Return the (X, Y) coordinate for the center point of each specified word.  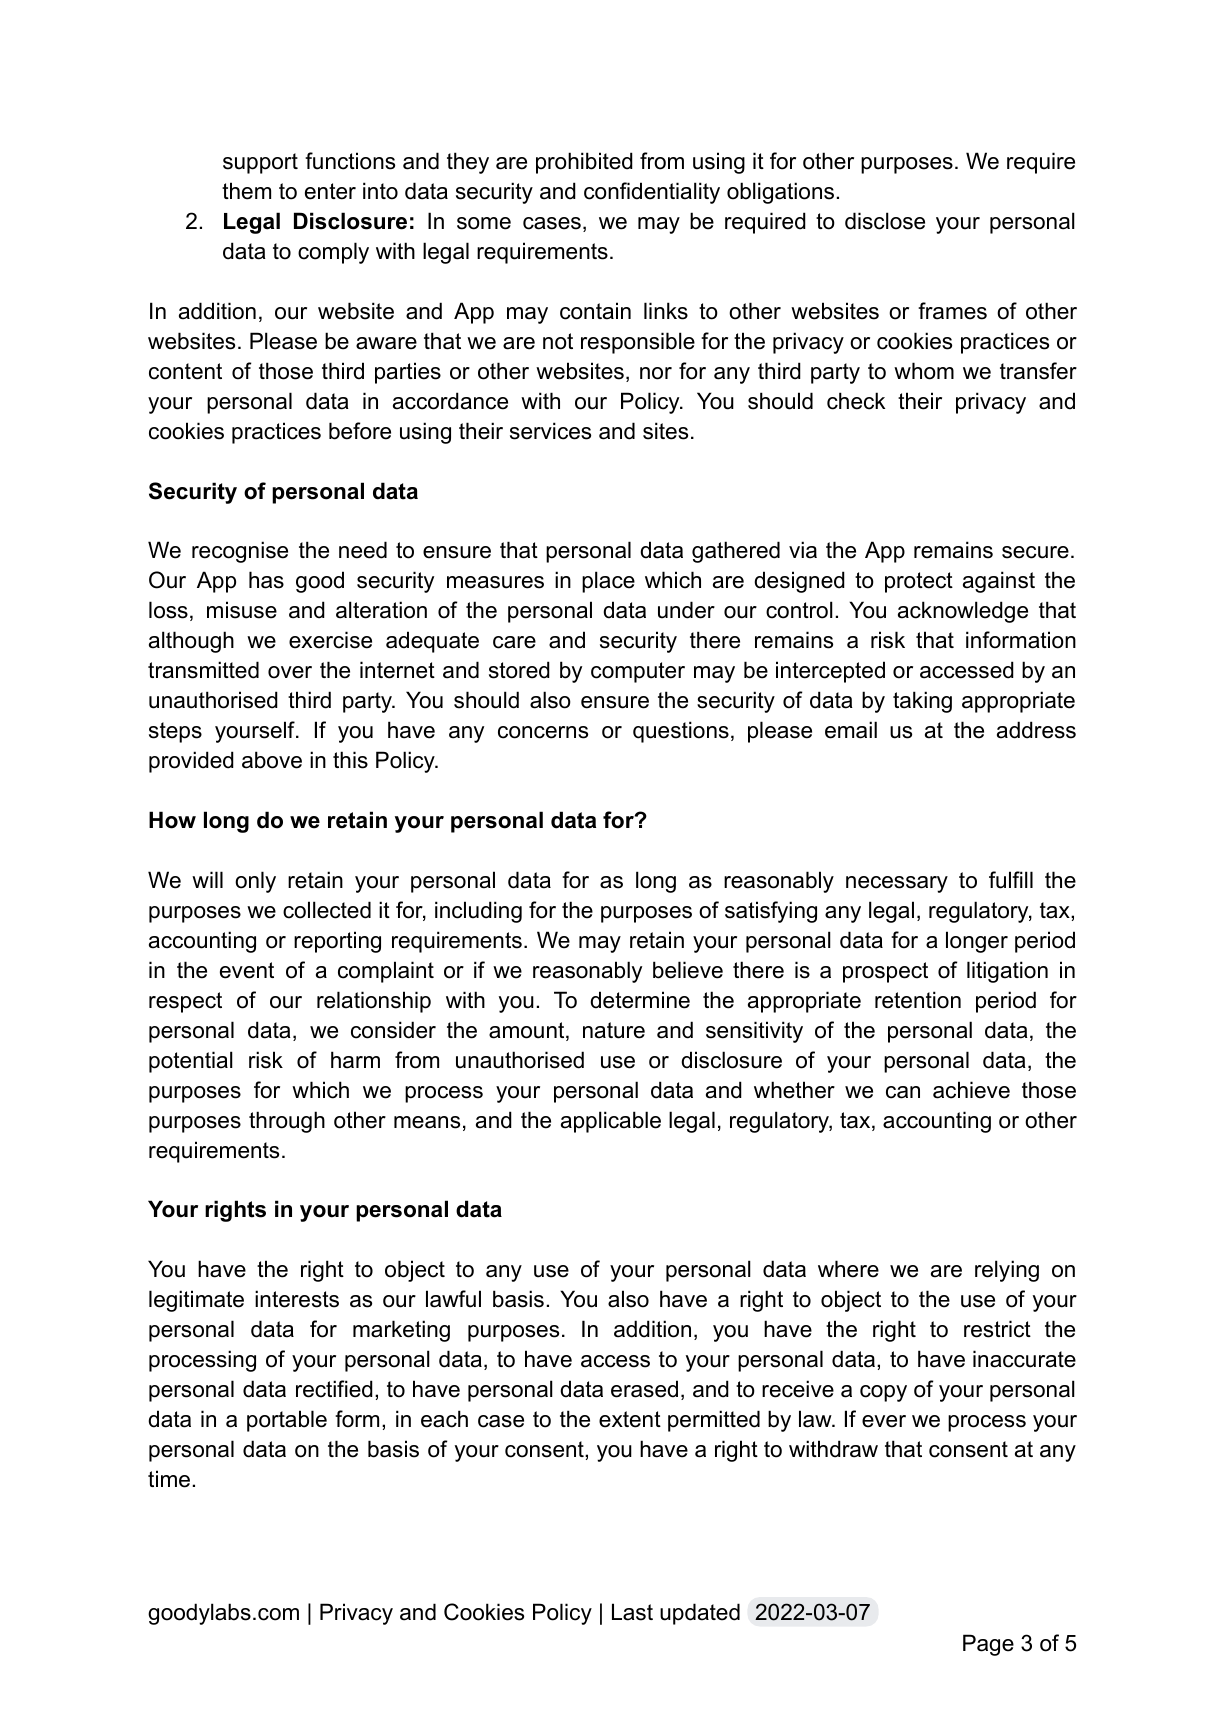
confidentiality (652, 193)
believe (688, 970)
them (246, 191)
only (255, 882)
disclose (885, 221)
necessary (897, 884)
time (169, 1479)
